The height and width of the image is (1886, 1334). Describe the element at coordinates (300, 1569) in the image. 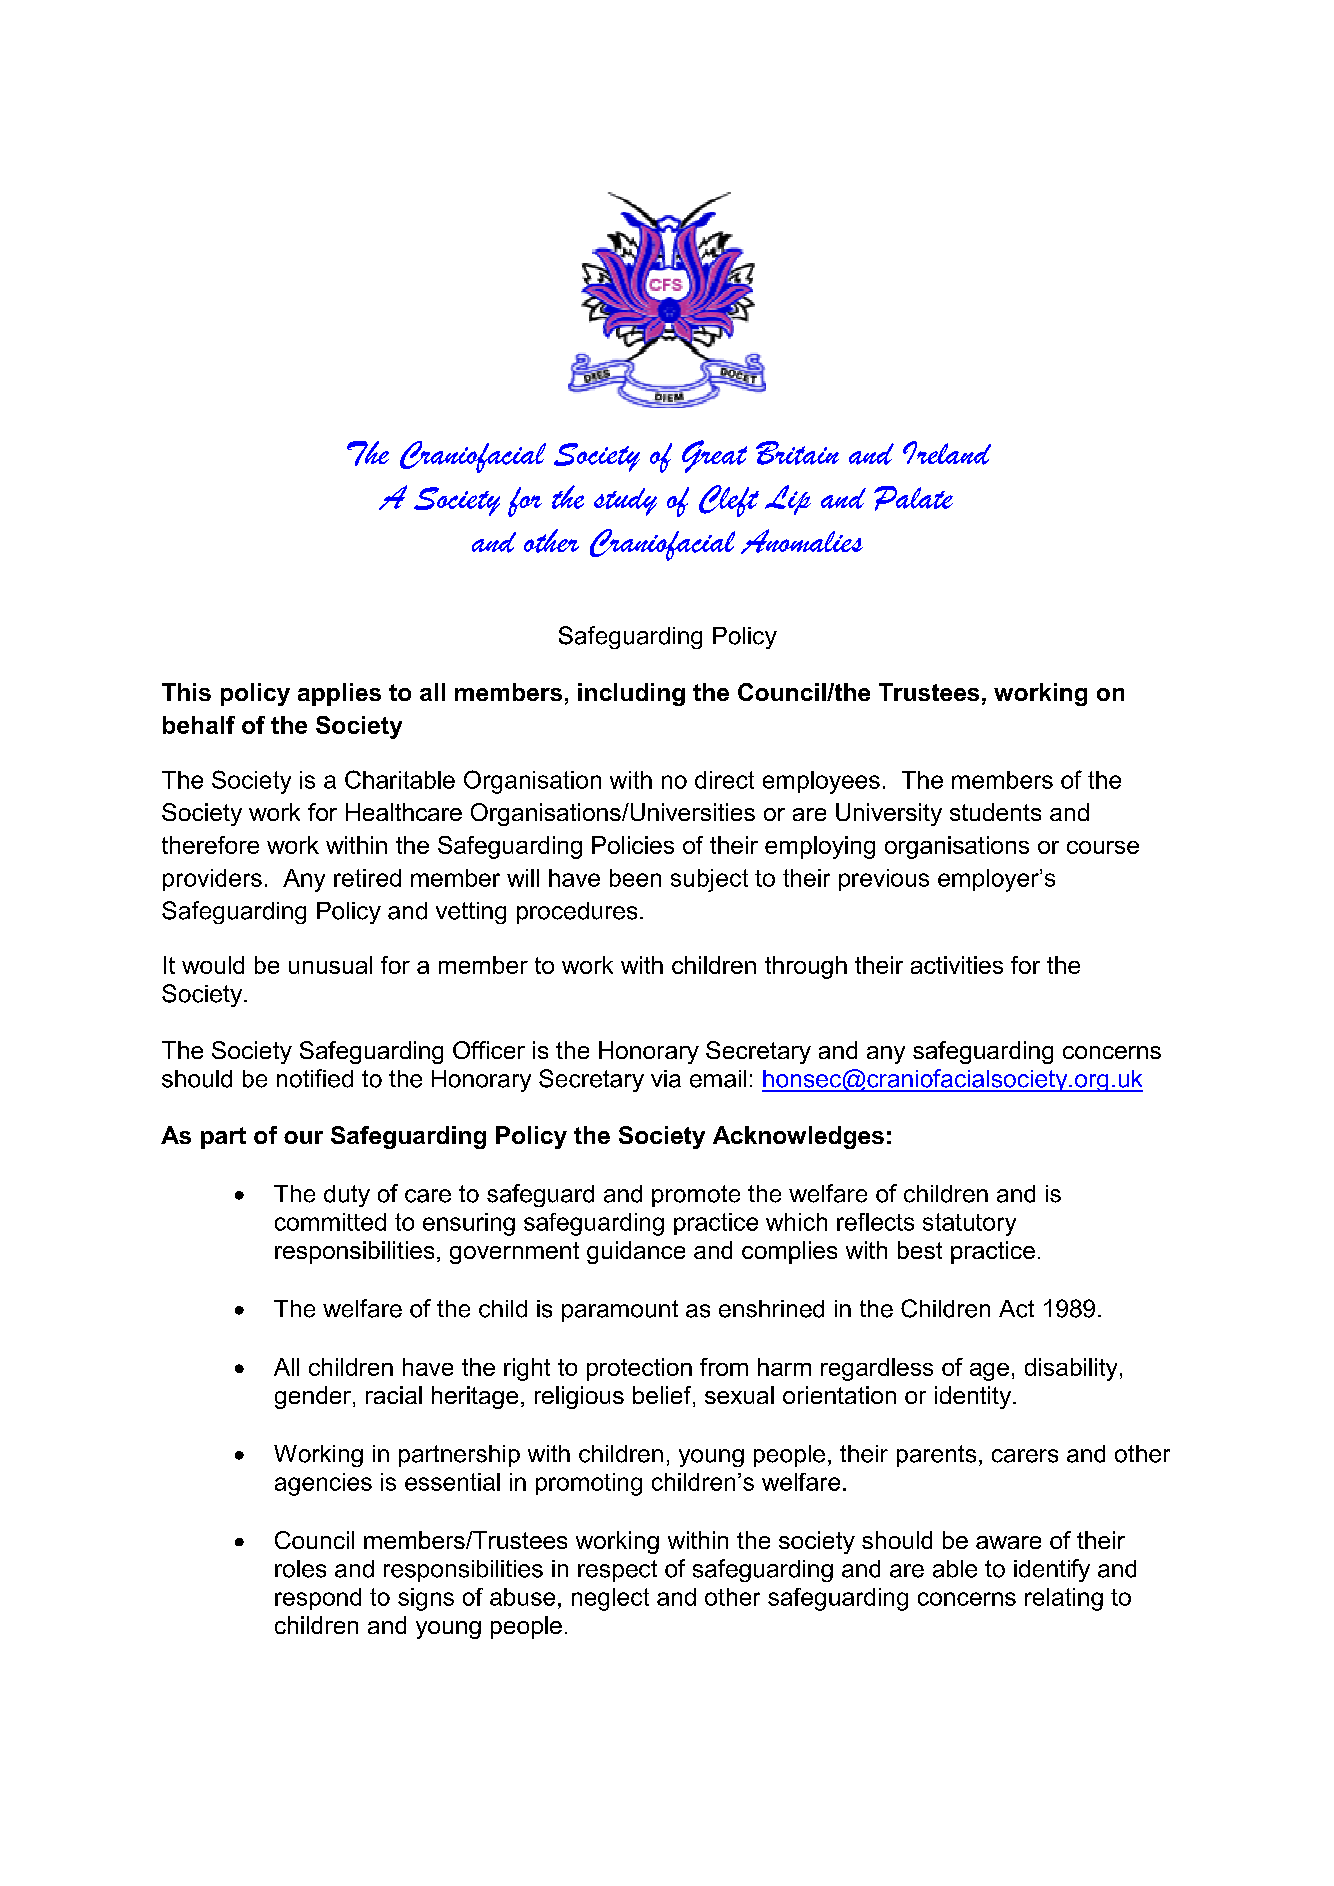

I see `roles` at that location.
